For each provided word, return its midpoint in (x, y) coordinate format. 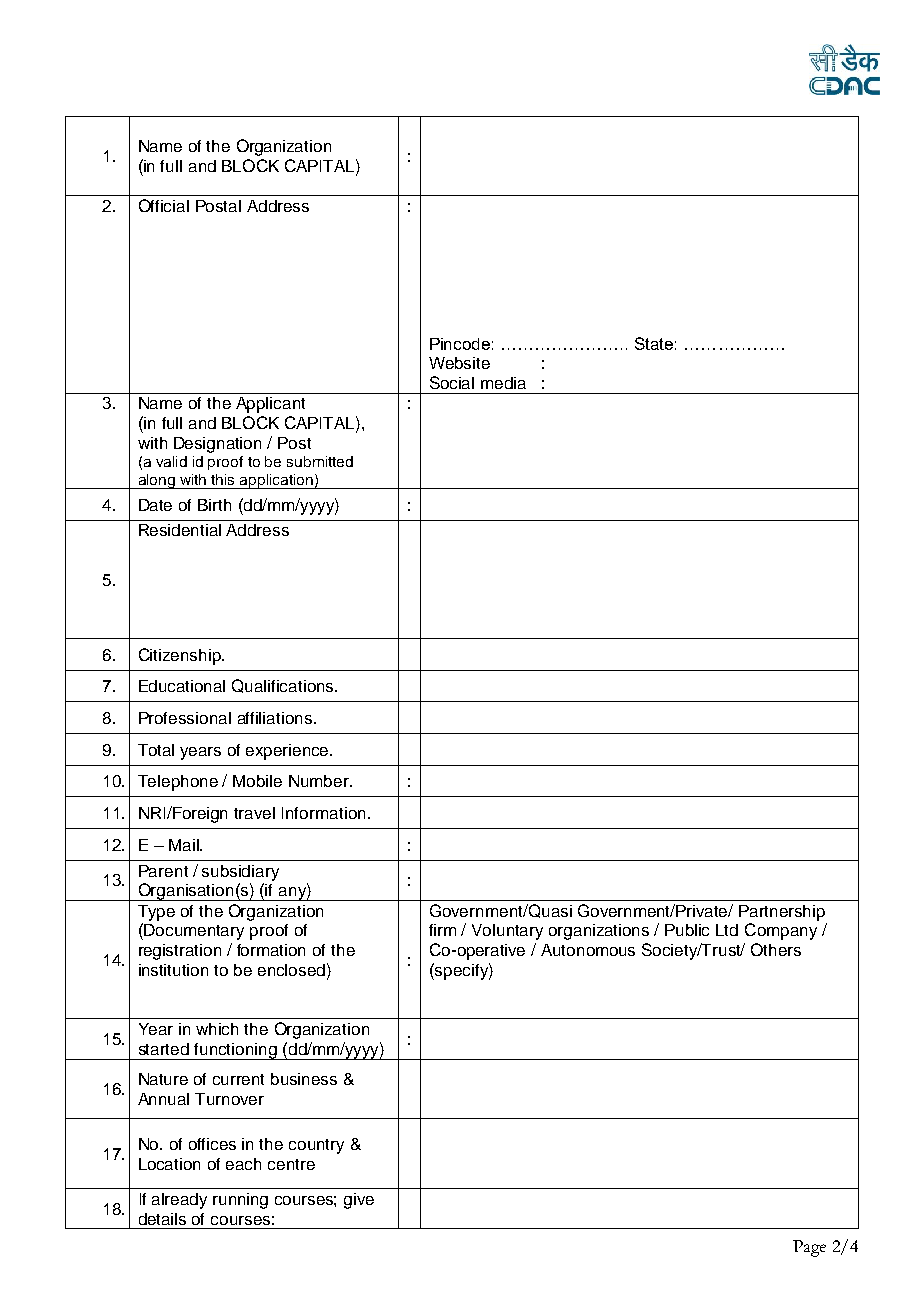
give (359, 1201)
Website (459, 363)
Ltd (727, 930)
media (503, 383)
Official (164, 205)
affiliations (275, 718)
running (240, 1201)
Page (809, 1248)
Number (320, 781)
